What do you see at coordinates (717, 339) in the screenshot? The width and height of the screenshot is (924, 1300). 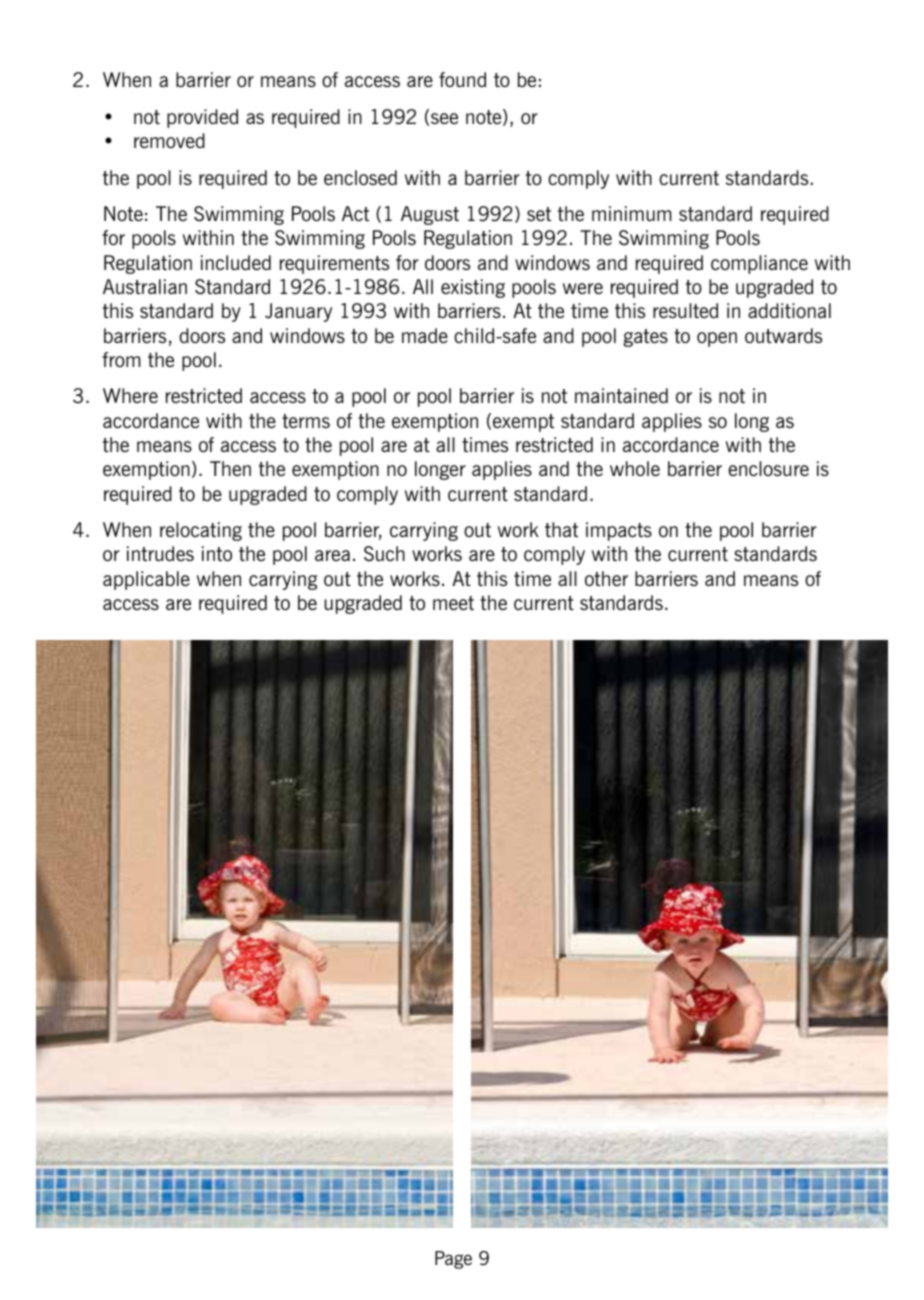 I see `open` at bounding box center [717, 339].
